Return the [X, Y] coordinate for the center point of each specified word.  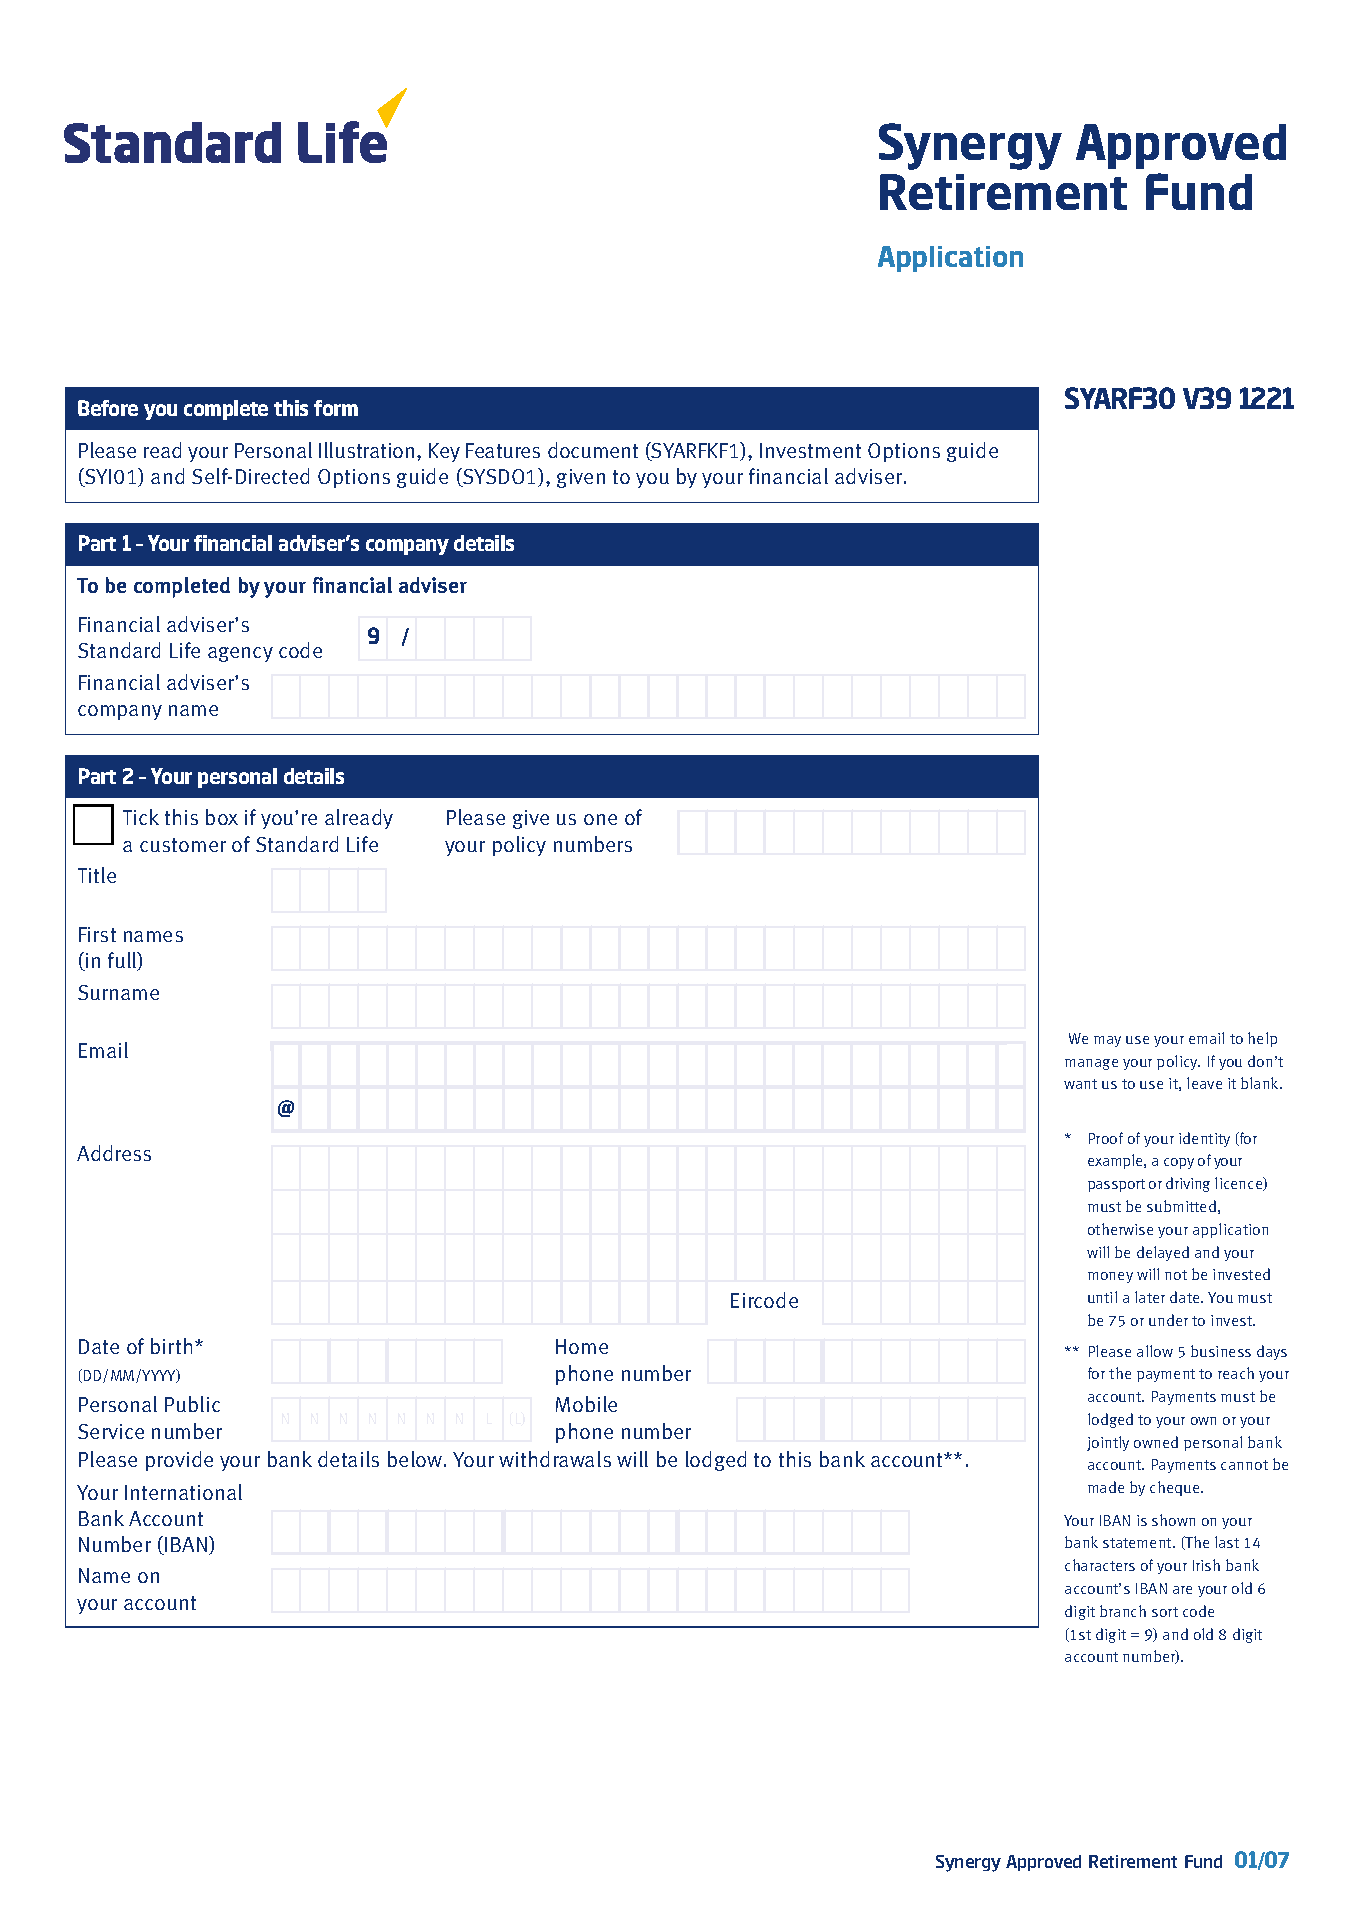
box [222, 817]
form [336, 408]
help [1262, 1039]
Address [114, 1153]
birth [171, 1346]
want [1080, 1084]
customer [183, 845]
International [183, 1492]
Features [503, 450]
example [1116, 1161]
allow [1155, 1351]
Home [582, 1346]
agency [240, 654]
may [1107, 1041]
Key [444, 452]
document [593, 450]
